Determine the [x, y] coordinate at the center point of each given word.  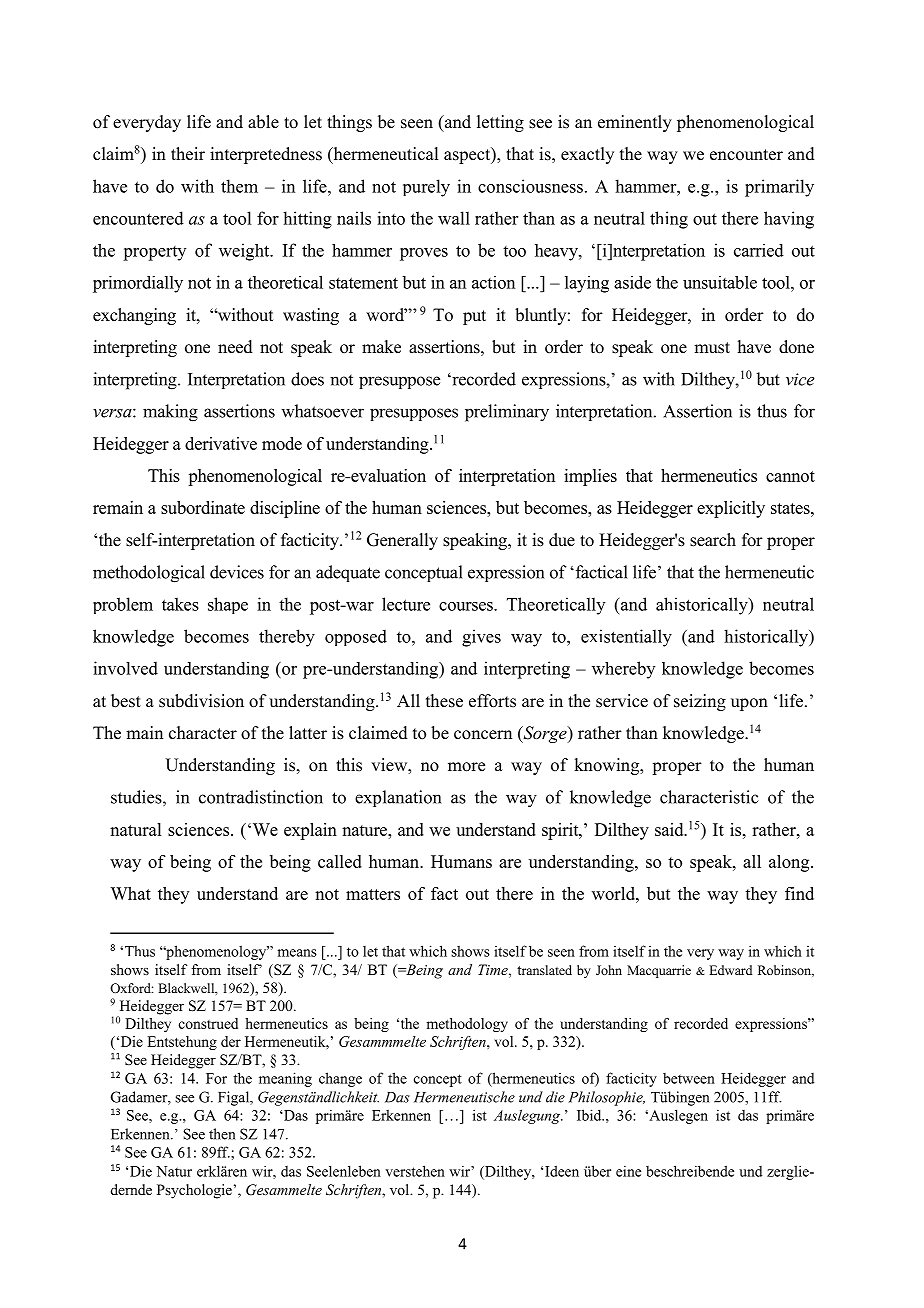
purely [426, 188]
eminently [635, 123]
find [799, 893]
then [222, 1134]
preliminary [507, 413]
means [297, 953]
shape [228, 605]
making [170, 413]
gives [481, 638]
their [188, 154]
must [712, 348]
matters [373, 894]
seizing [700, 702]
